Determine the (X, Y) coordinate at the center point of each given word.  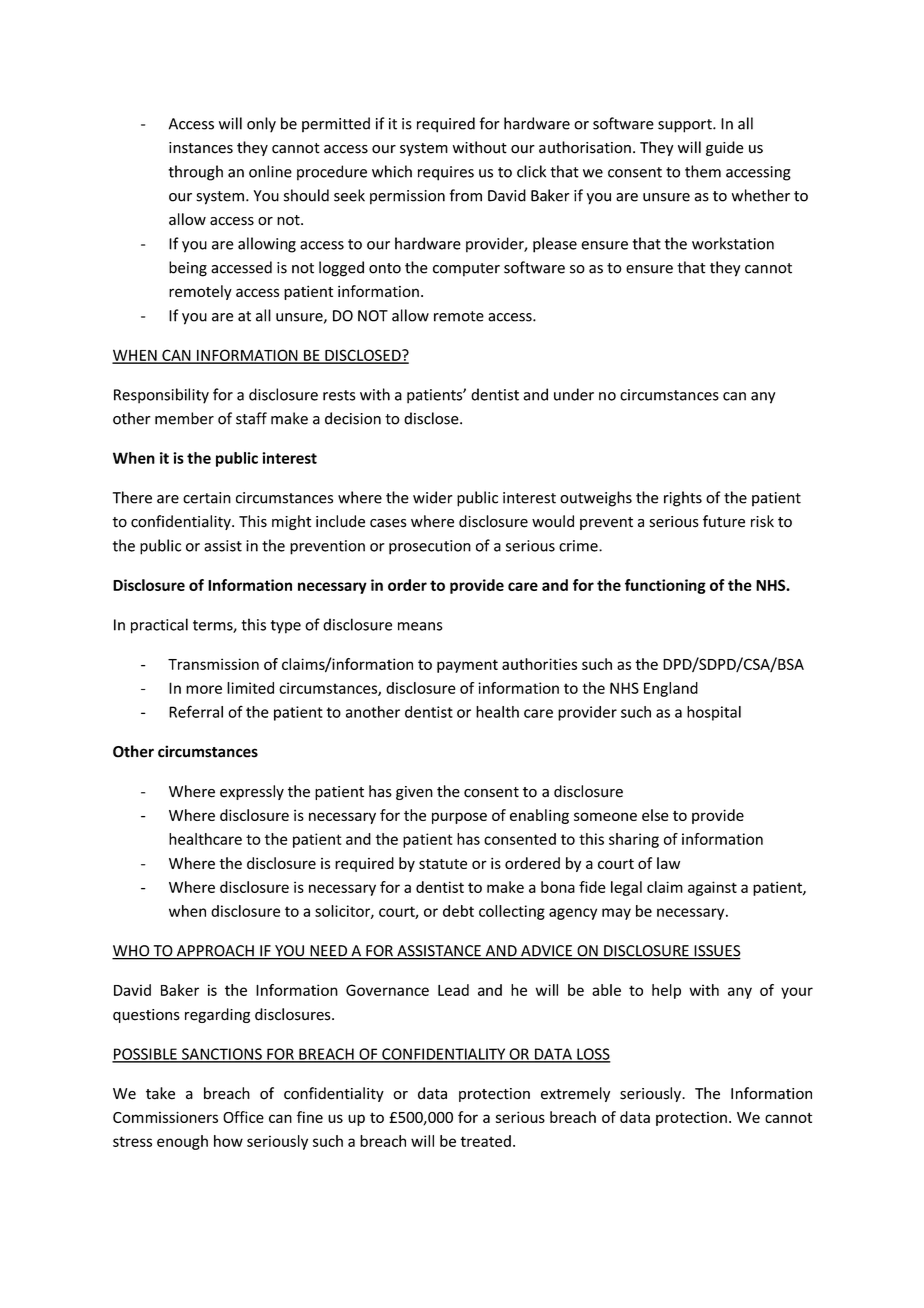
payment (467, 666)
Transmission (213, 664)
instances (201, 148)
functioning (665, 586)
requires (446, 173)
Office (243, 1117)
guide (725, 148)
